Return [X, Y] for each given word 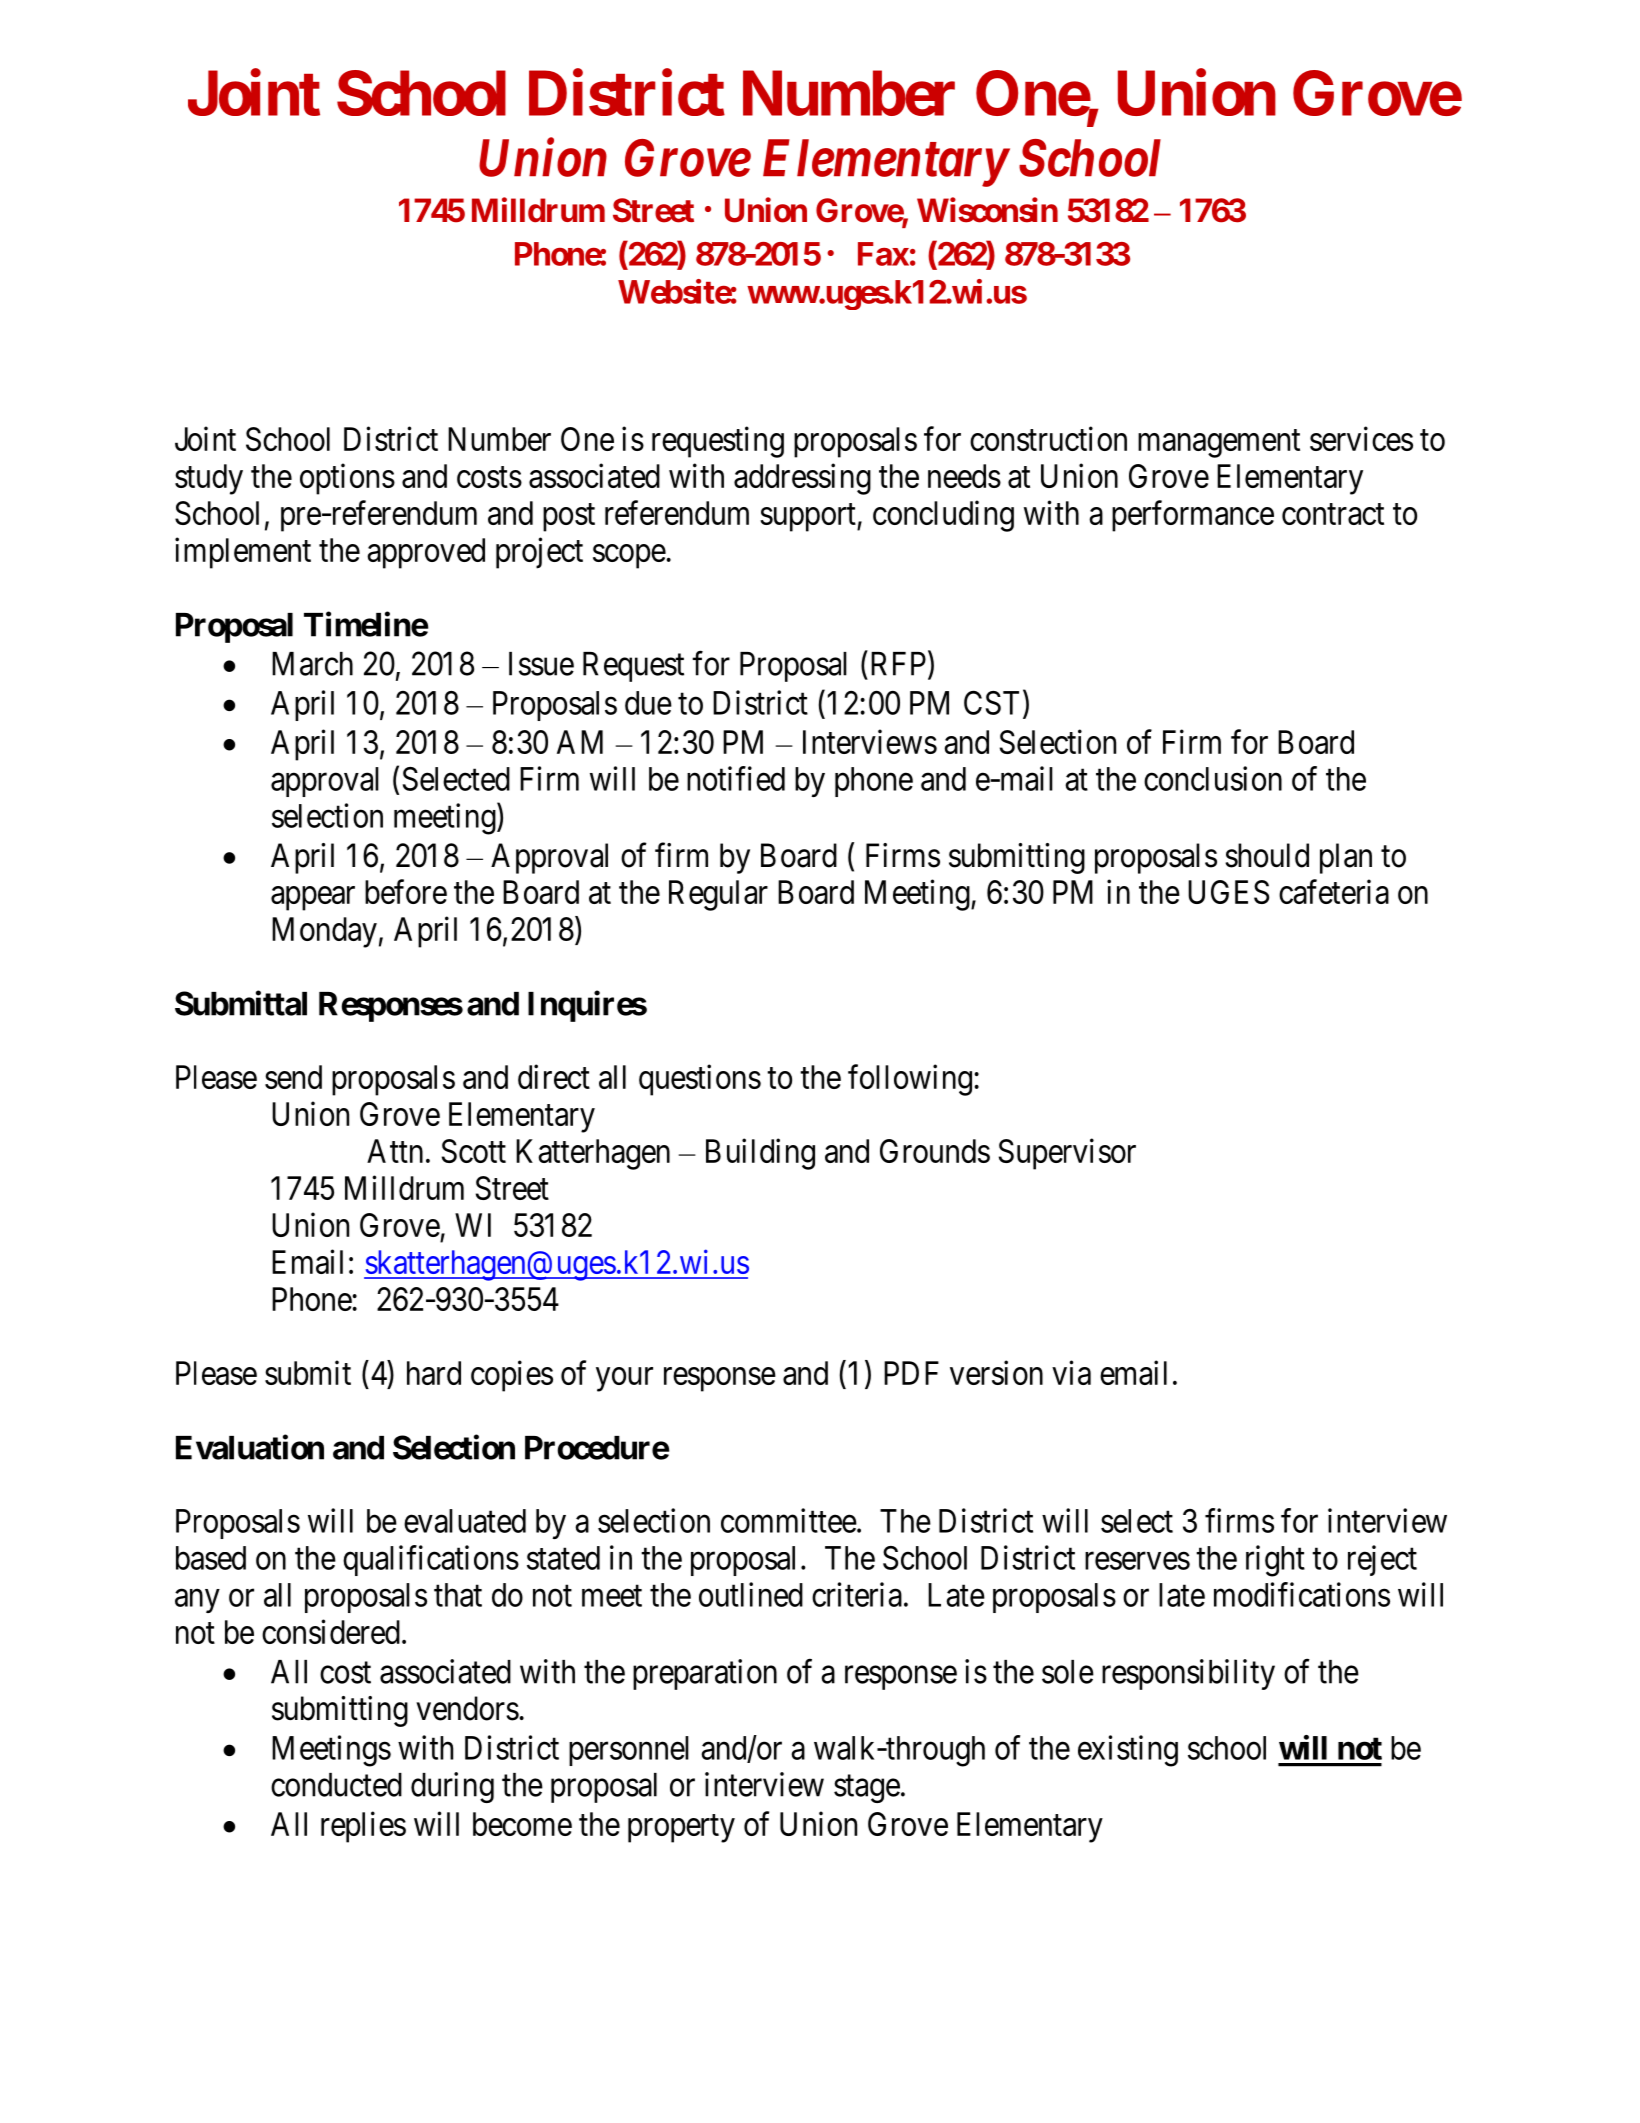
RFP [900, 664]
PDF [911, 1373]
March [312, 664]
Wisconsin [987, 210]
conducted [336, 1785]
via [1071, 1372]
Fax [883, 254]
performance [1193, 516]
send [293, 1077]
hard [434, 1373]
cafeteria [1334, 891]
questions [700, 1080]
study [209, 479]
